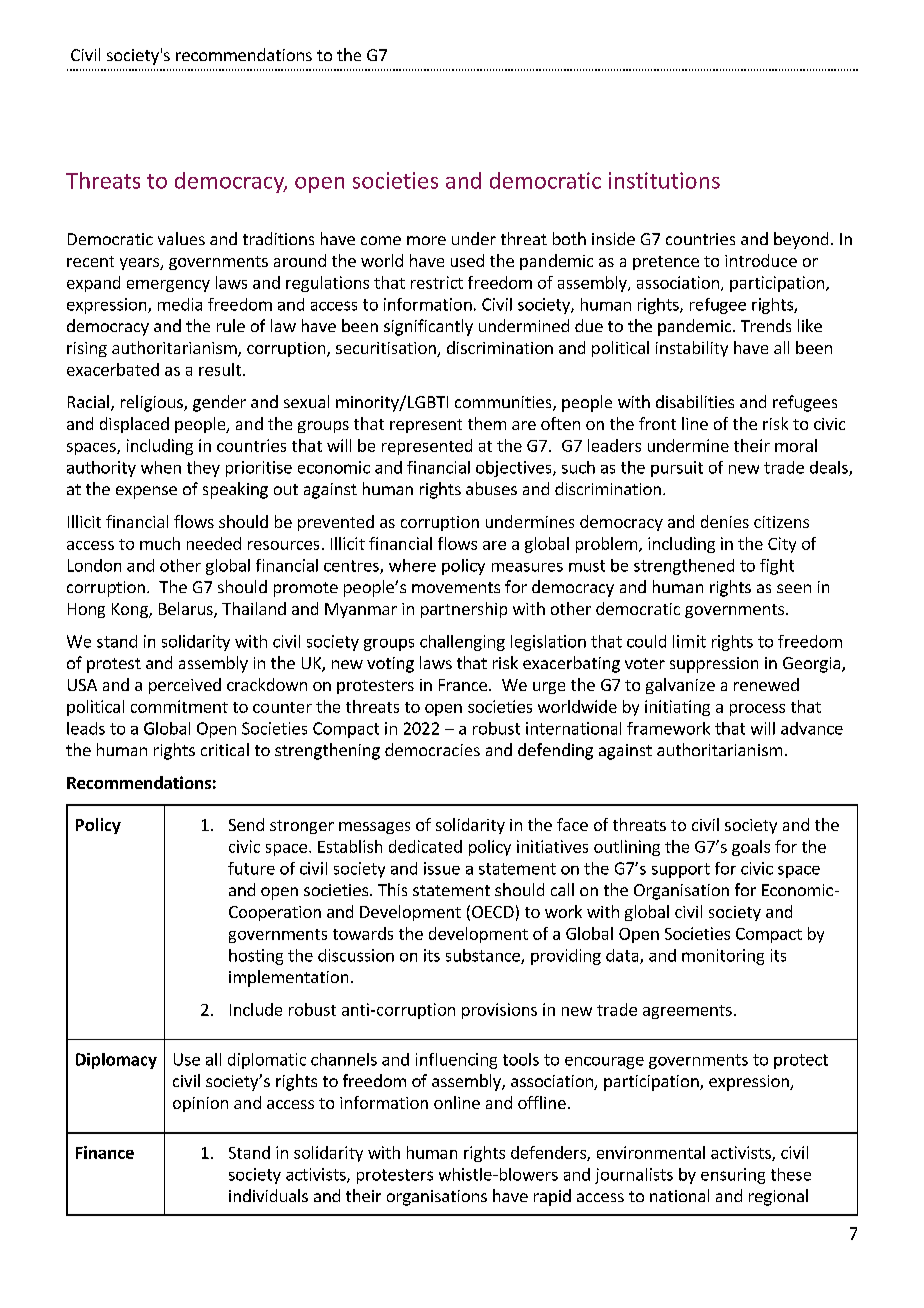  What do you see at coordinates (463, 685) in the document?
I see `France` at bounding box center [463, 685].
